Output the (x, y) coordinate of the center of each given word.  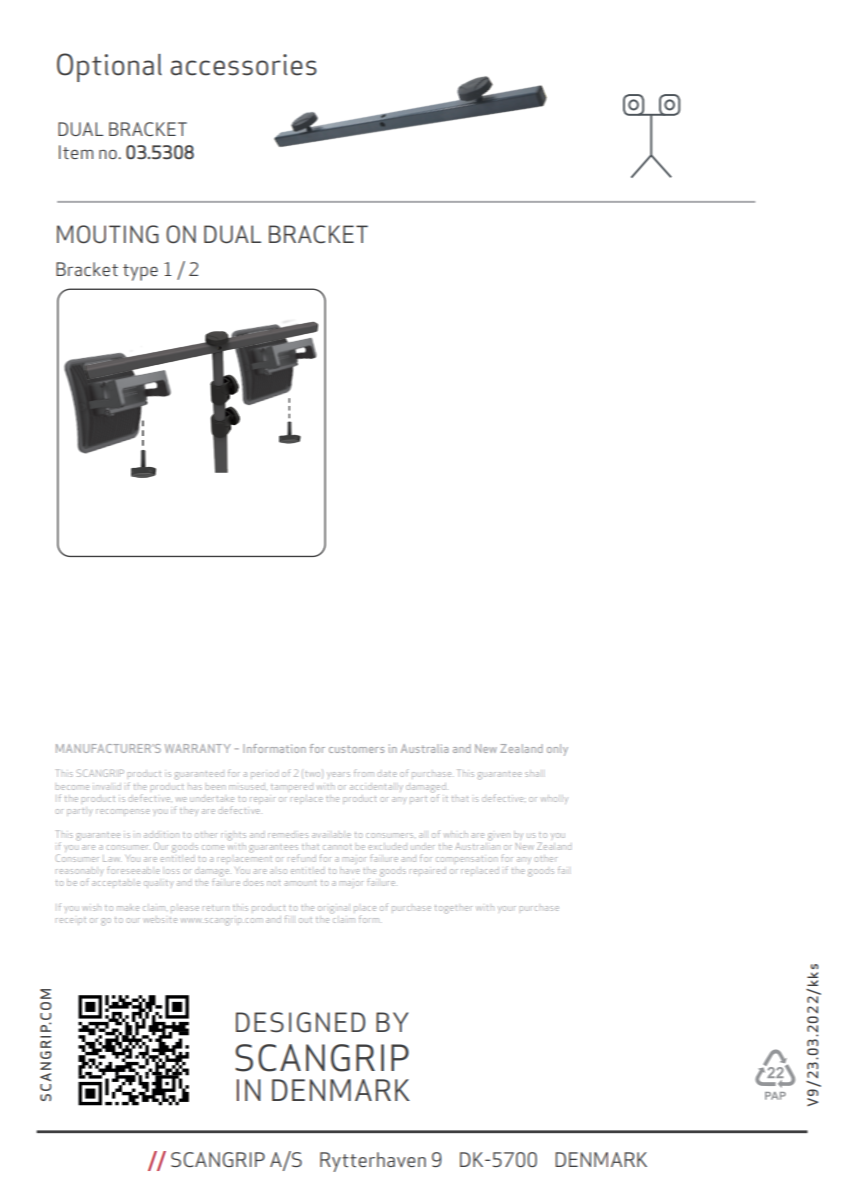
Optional (109, 67)
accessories (244, 65)
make (128, 907)
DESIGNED (300, 1022)
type (140, 272)
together (453, 909)
